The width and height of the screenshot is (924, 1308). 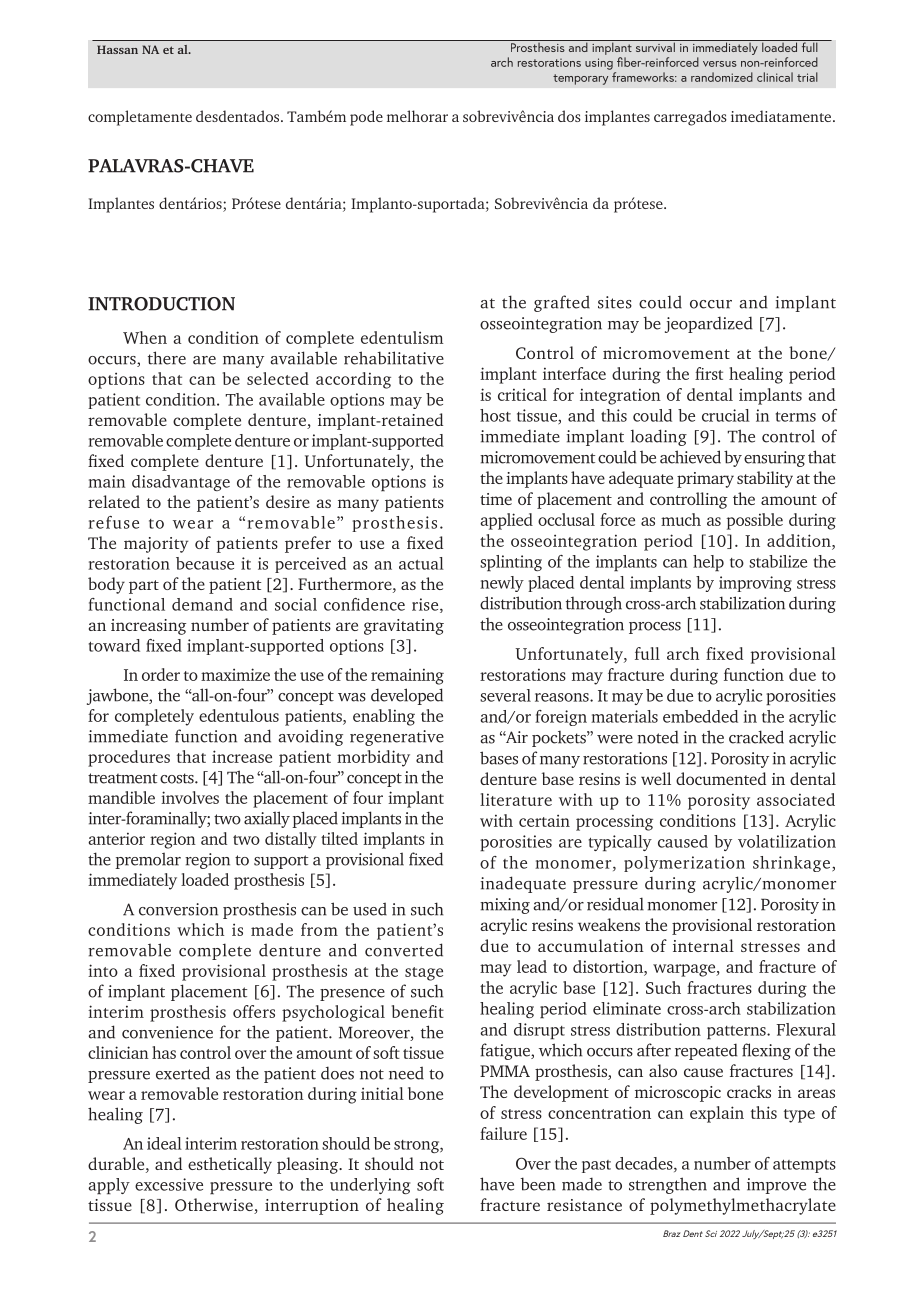 I want to click on disadvantage, so click(x=181, y=483).
